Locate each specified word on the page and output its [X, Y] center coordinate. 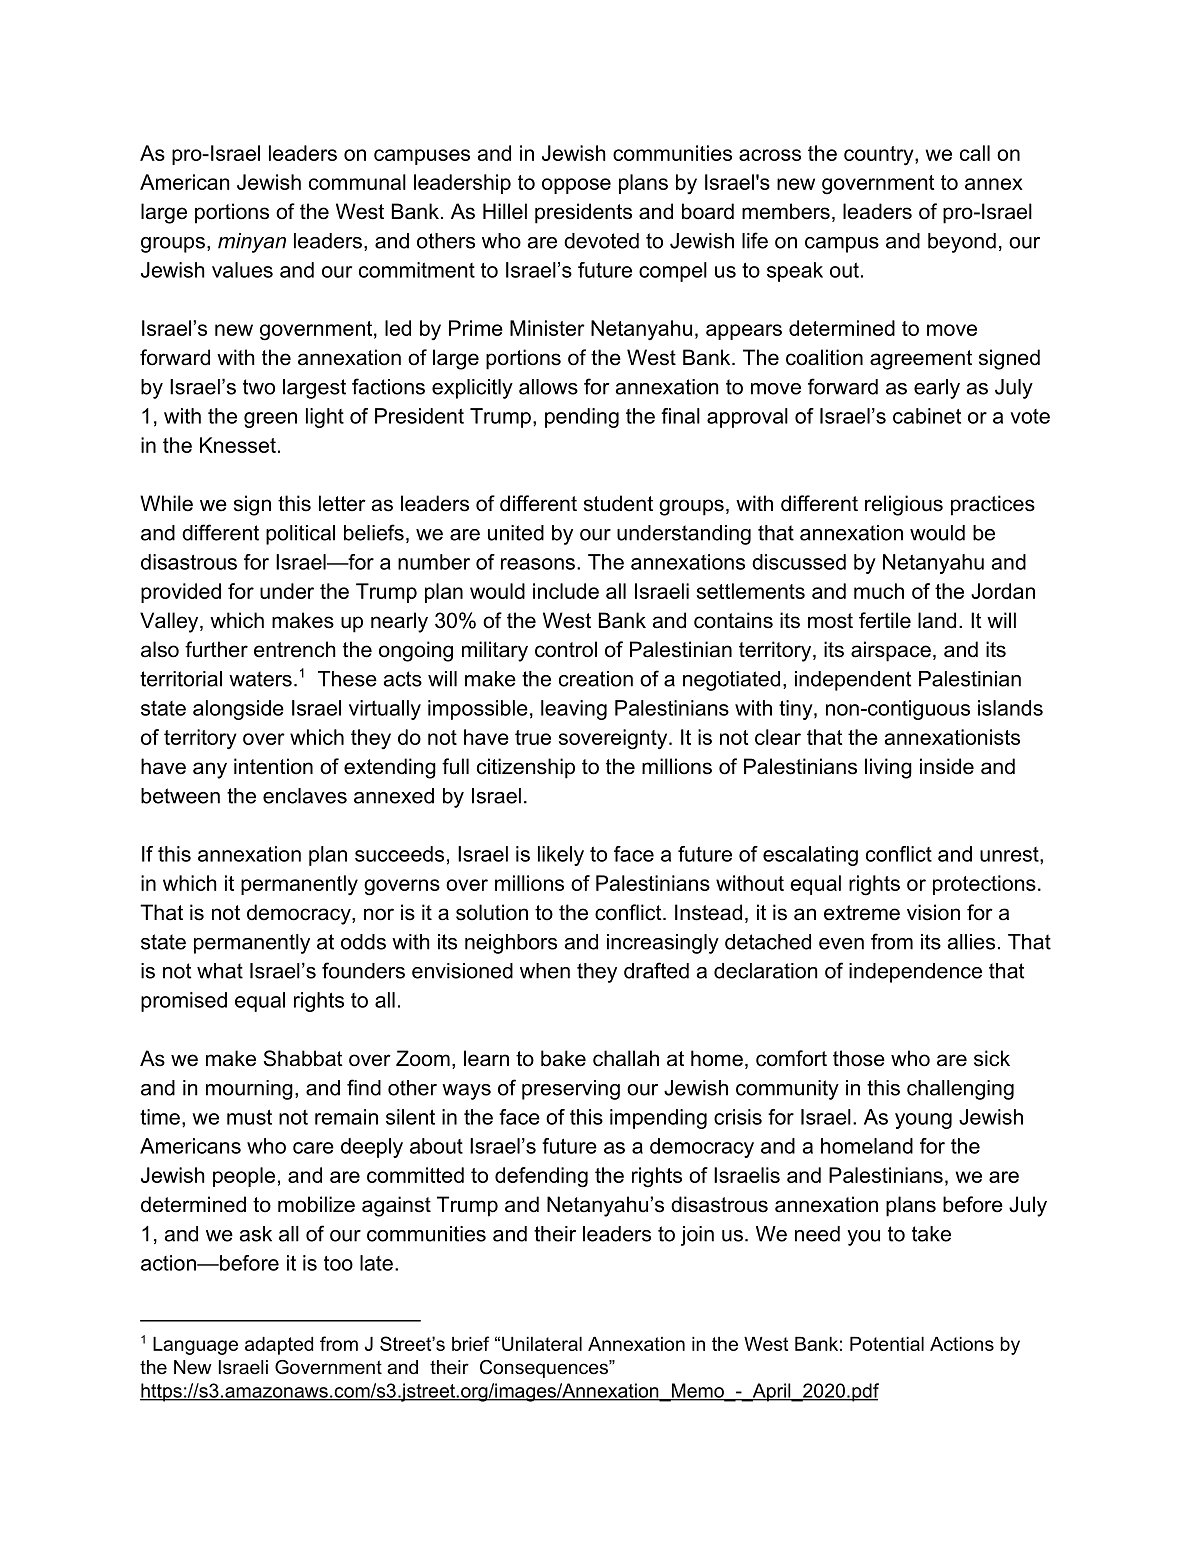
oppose [576, 186]
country [880, 156]
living [888, 768]
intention [273, 766]
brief [471, 1343]
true [533, 737]
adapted [279, 1346]
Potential [887, 1344]
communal [357, 182]
